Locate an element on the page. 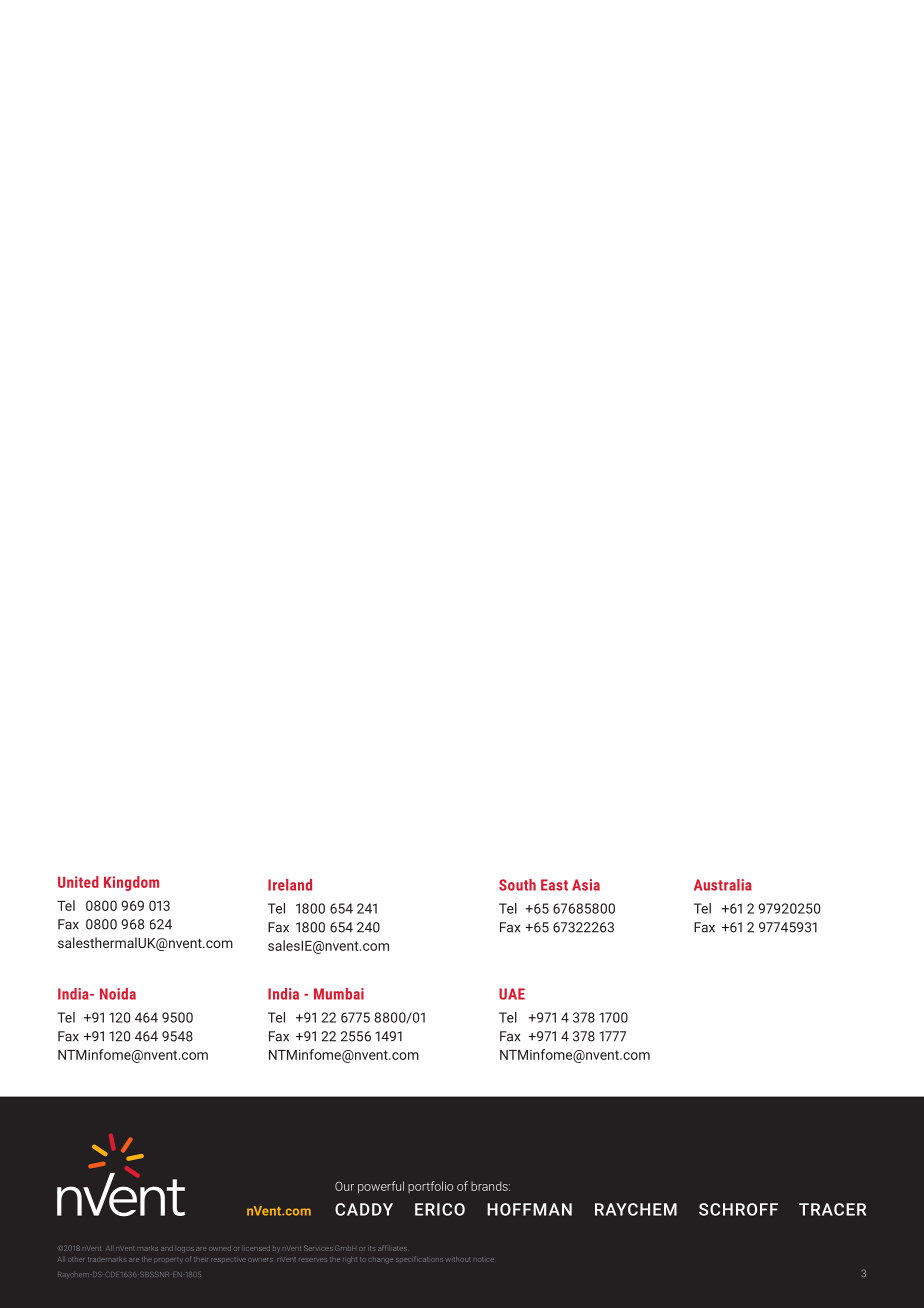 This document has height=1308, width=924. brands is located at coordinates (490, 1186).
